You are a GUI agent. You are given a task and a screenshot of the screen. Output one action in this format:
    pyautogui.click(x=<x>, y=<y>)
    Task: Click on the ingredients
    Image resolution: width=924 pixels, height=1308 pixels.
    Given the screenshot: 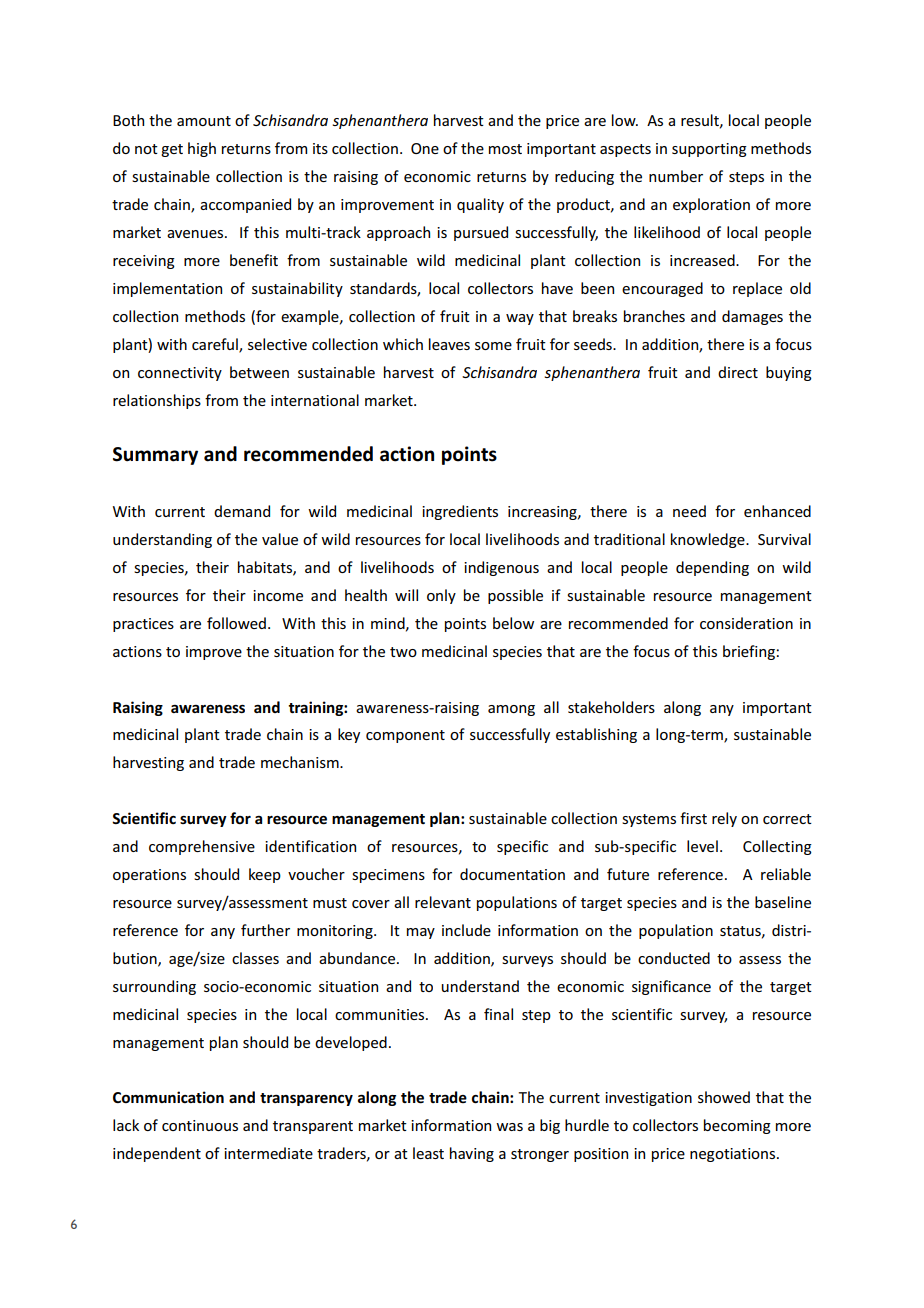 What is the action you would take?
    pyautogui.click(x=460, y=512)
